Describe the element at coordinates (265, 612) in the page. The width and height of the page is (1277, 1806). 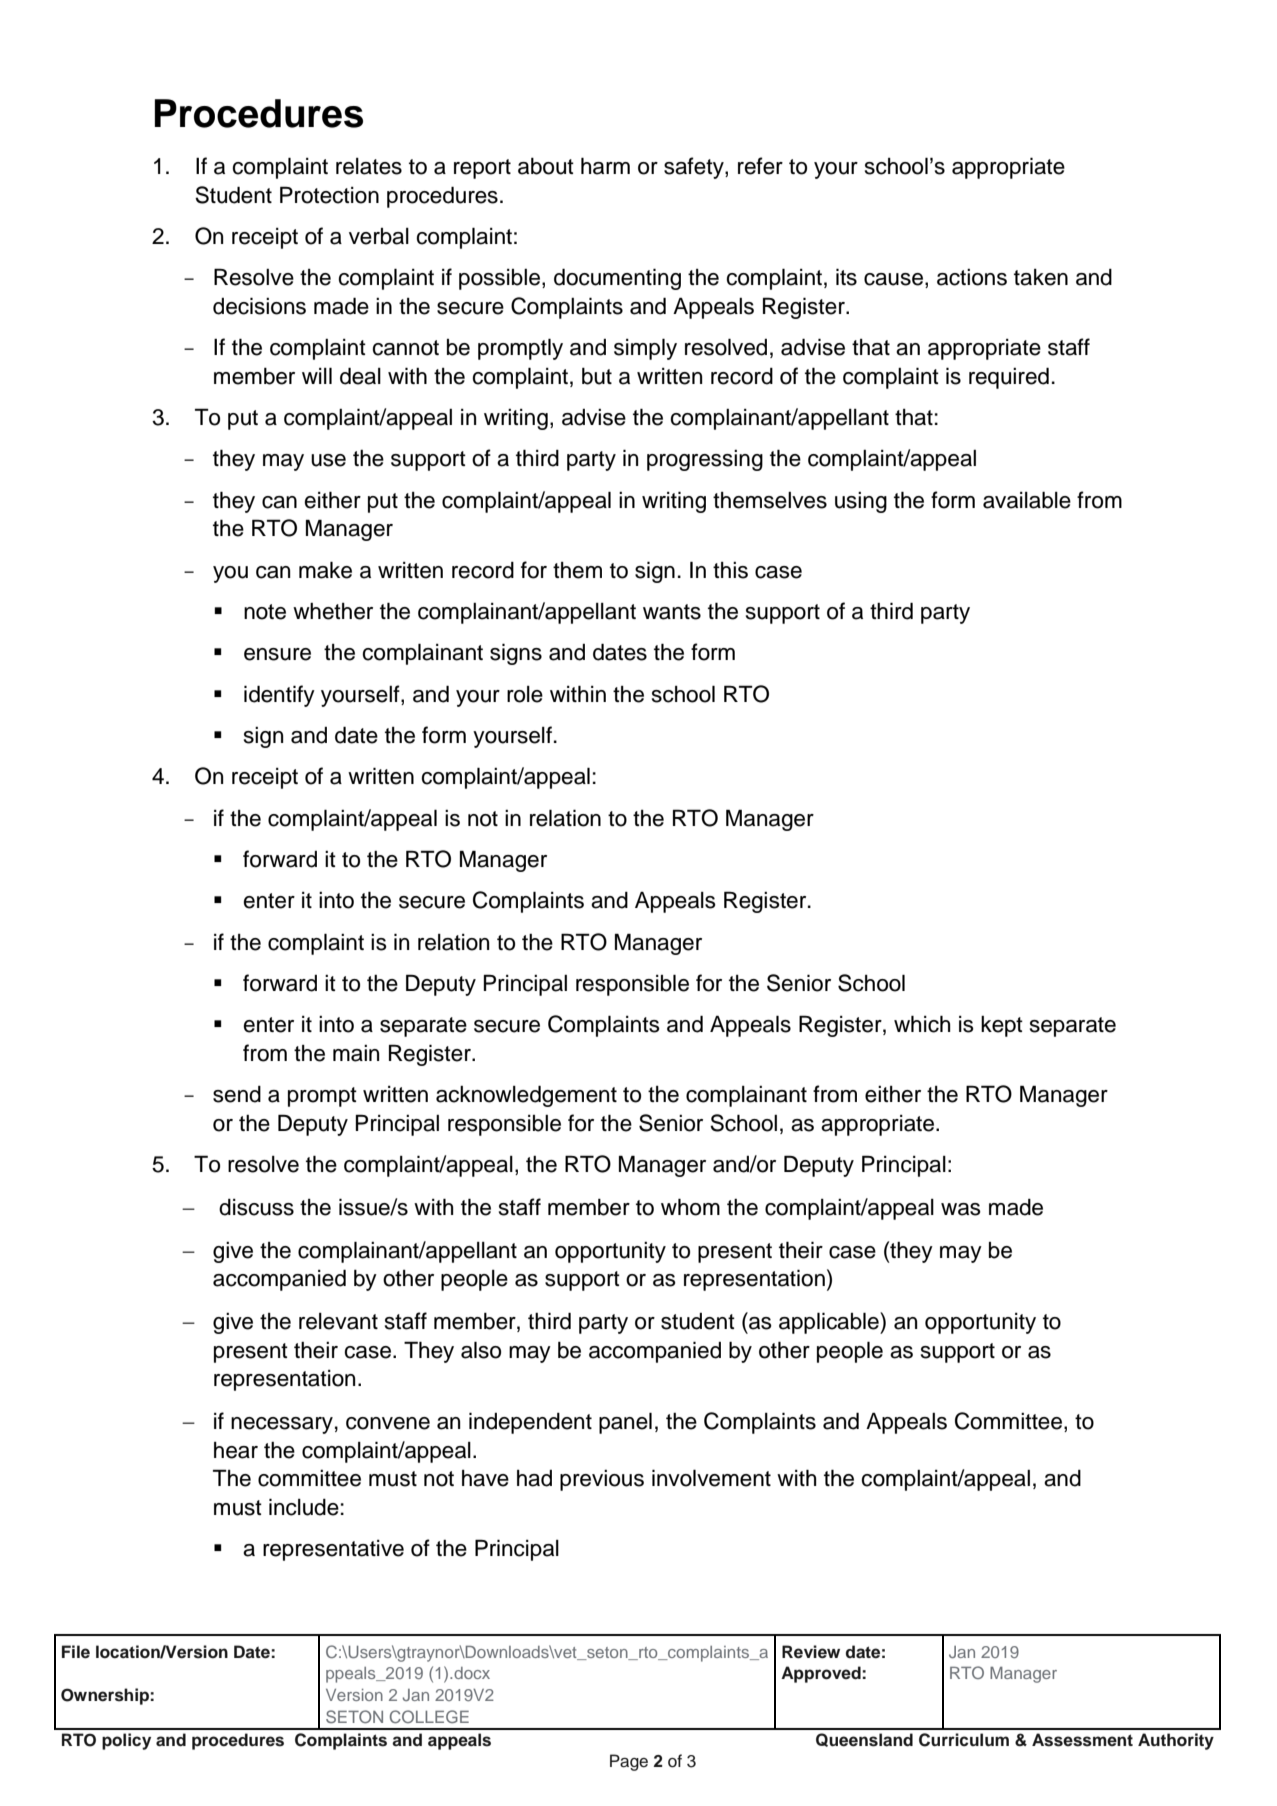
I see `note` at that location.
